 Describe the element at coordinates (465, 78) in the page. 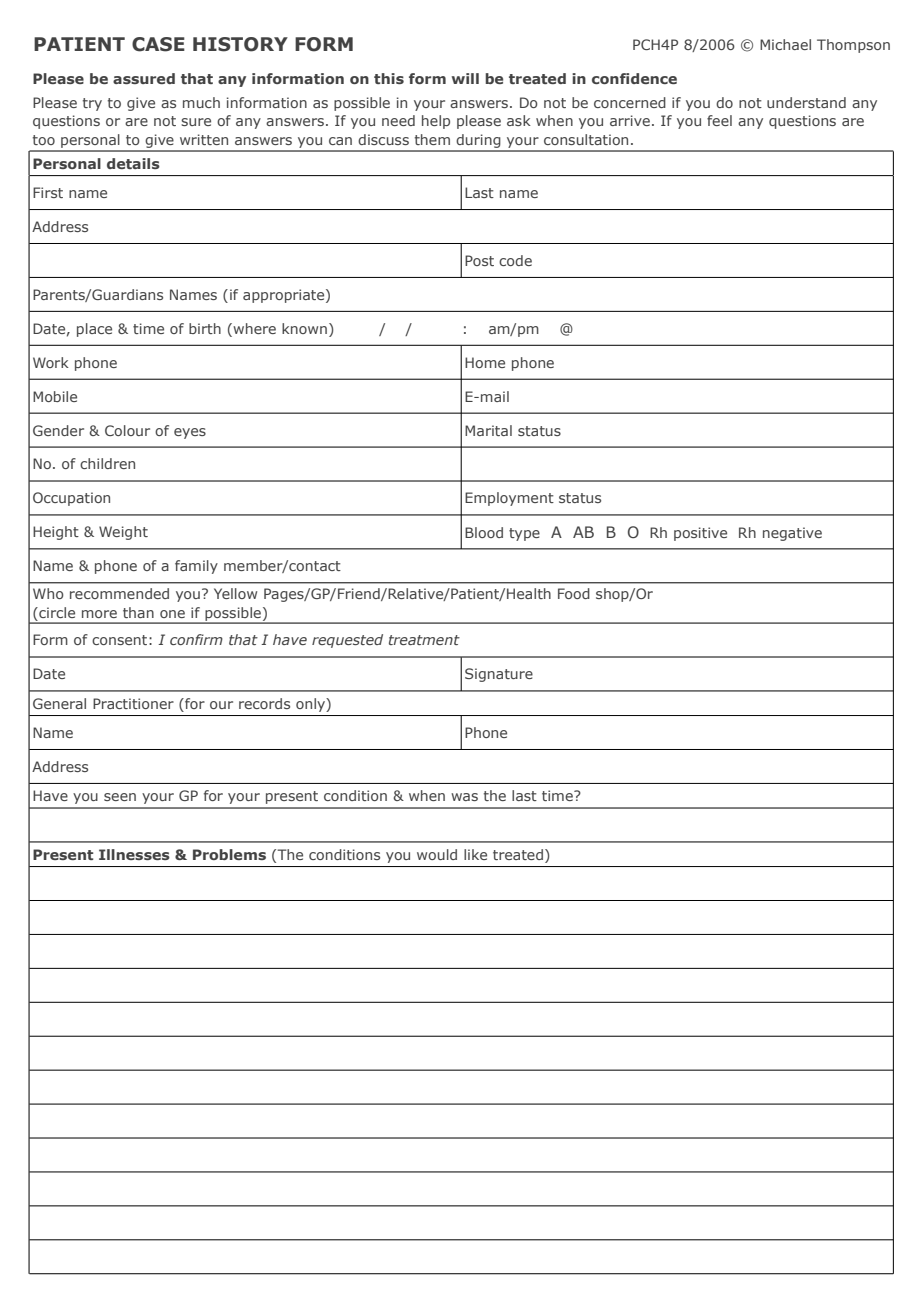

I see `will` at that location.
